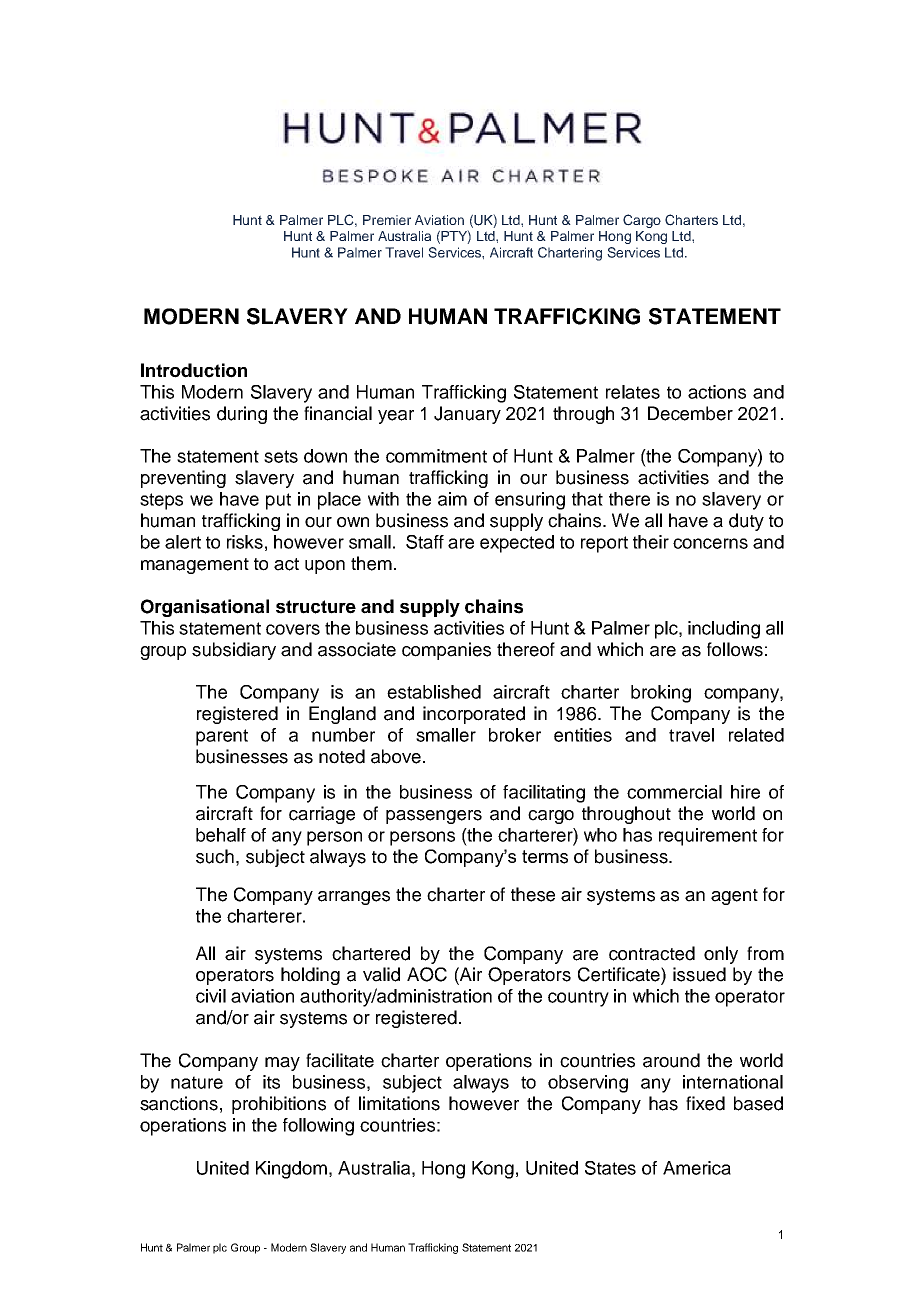  Describe the element at coordinates (697, 1168) in the screenshot. I see `America` at that location.
